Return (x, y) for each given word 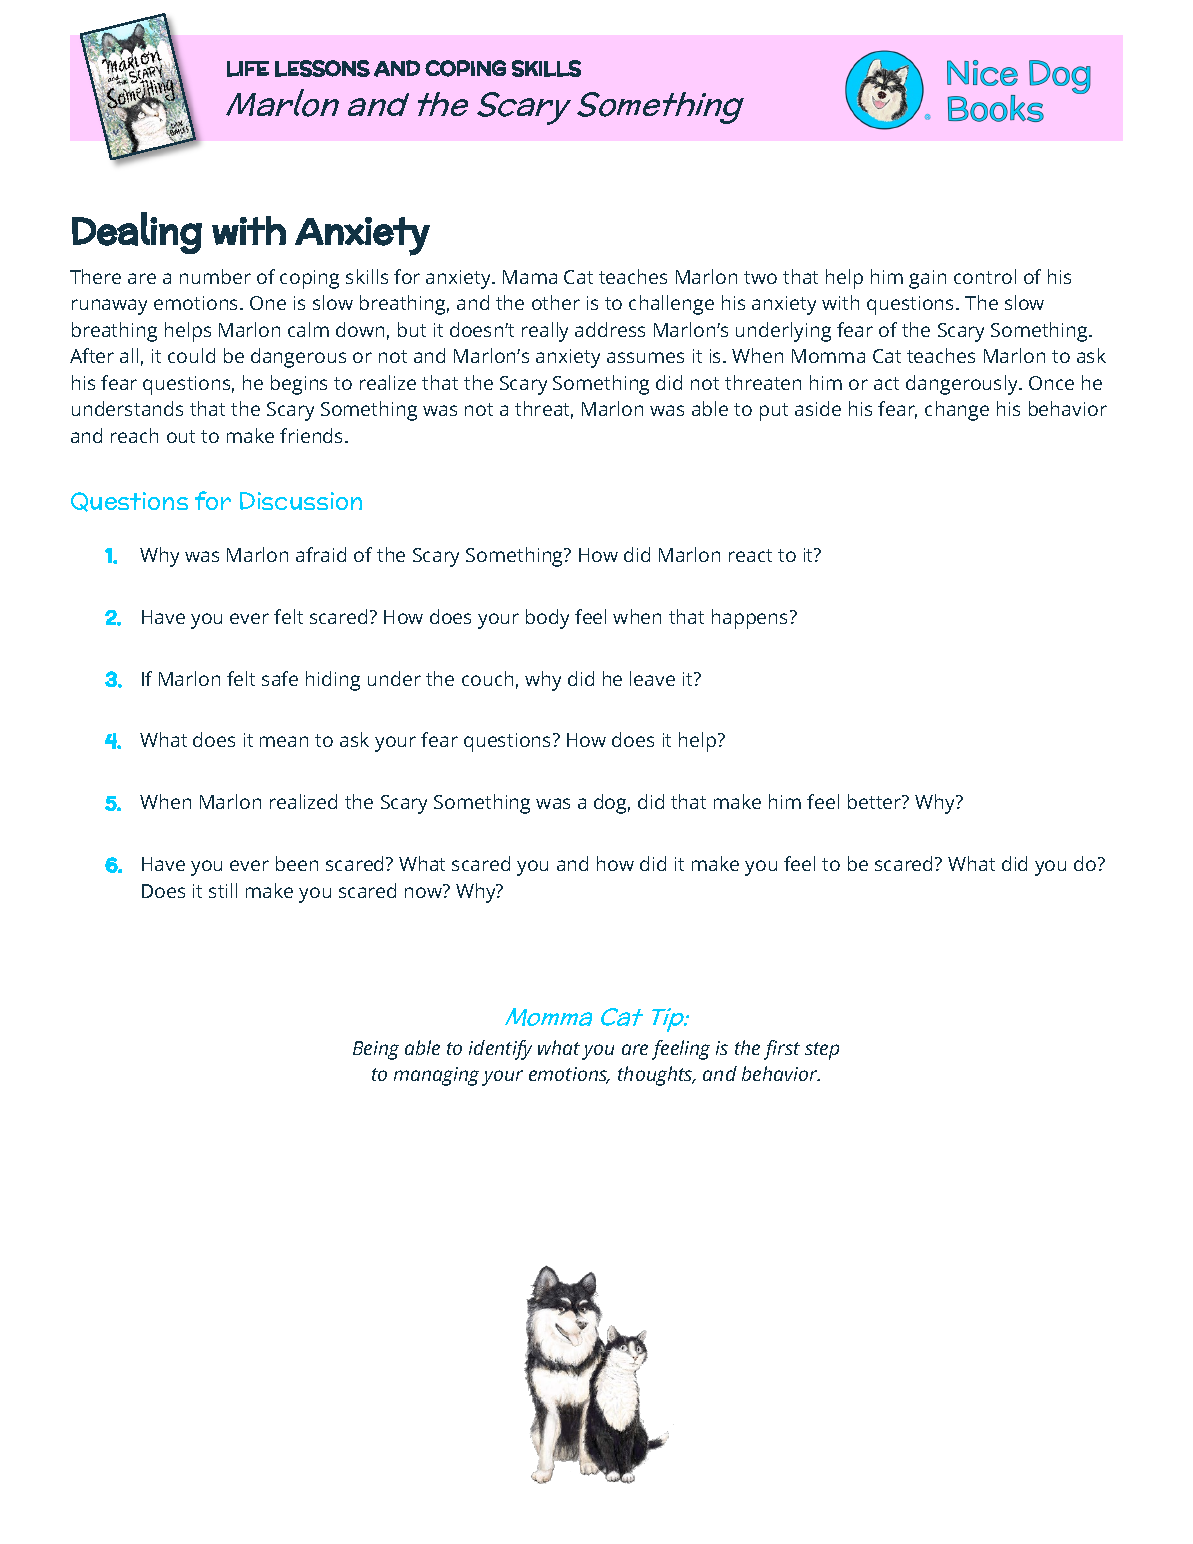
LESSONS (322, 68)
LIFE (248, 69)
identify (500, 1050)
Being (376, 1050)
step (822, 1051)
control (985, 276)
